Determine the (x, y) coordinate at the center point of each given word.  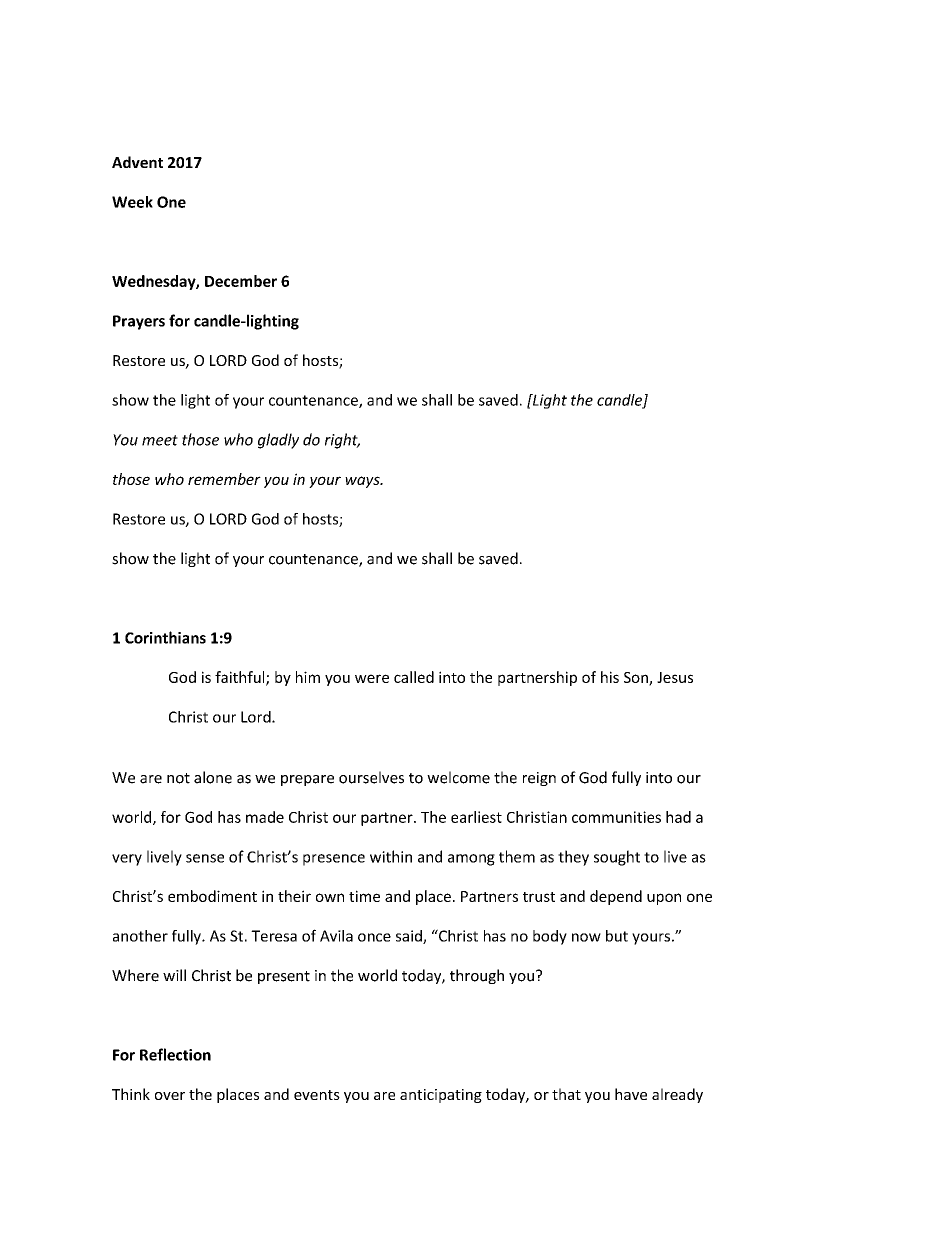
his (610, 677)
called (414, 677)
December (241, 281)
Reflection (175, 1054)
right (342, 441)
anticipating (441, 1096)
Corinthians (165, 637)
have (631, 1094)
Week (132, 202)
